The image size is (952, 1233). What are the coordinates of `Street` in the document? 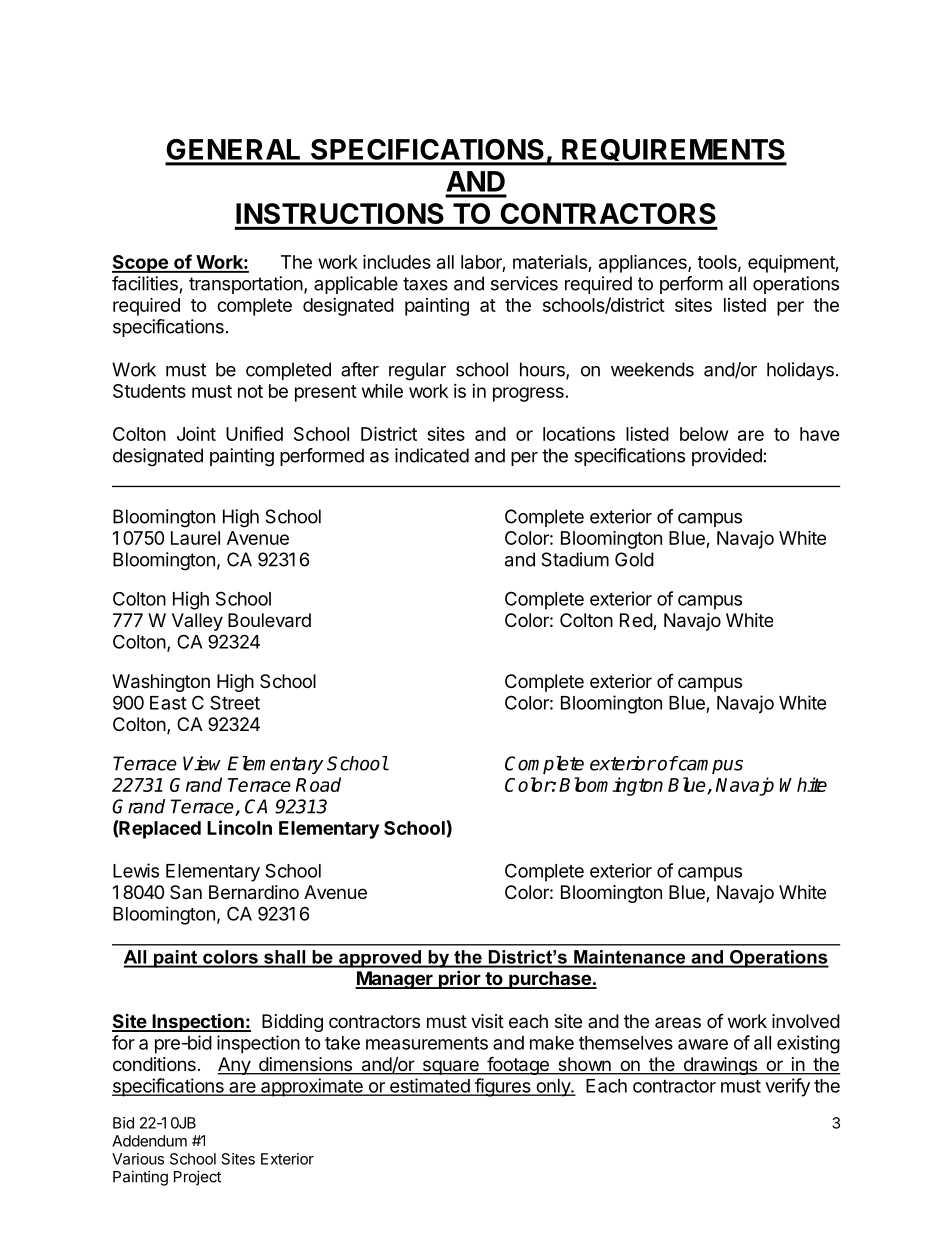 It's located at (235, 702).
